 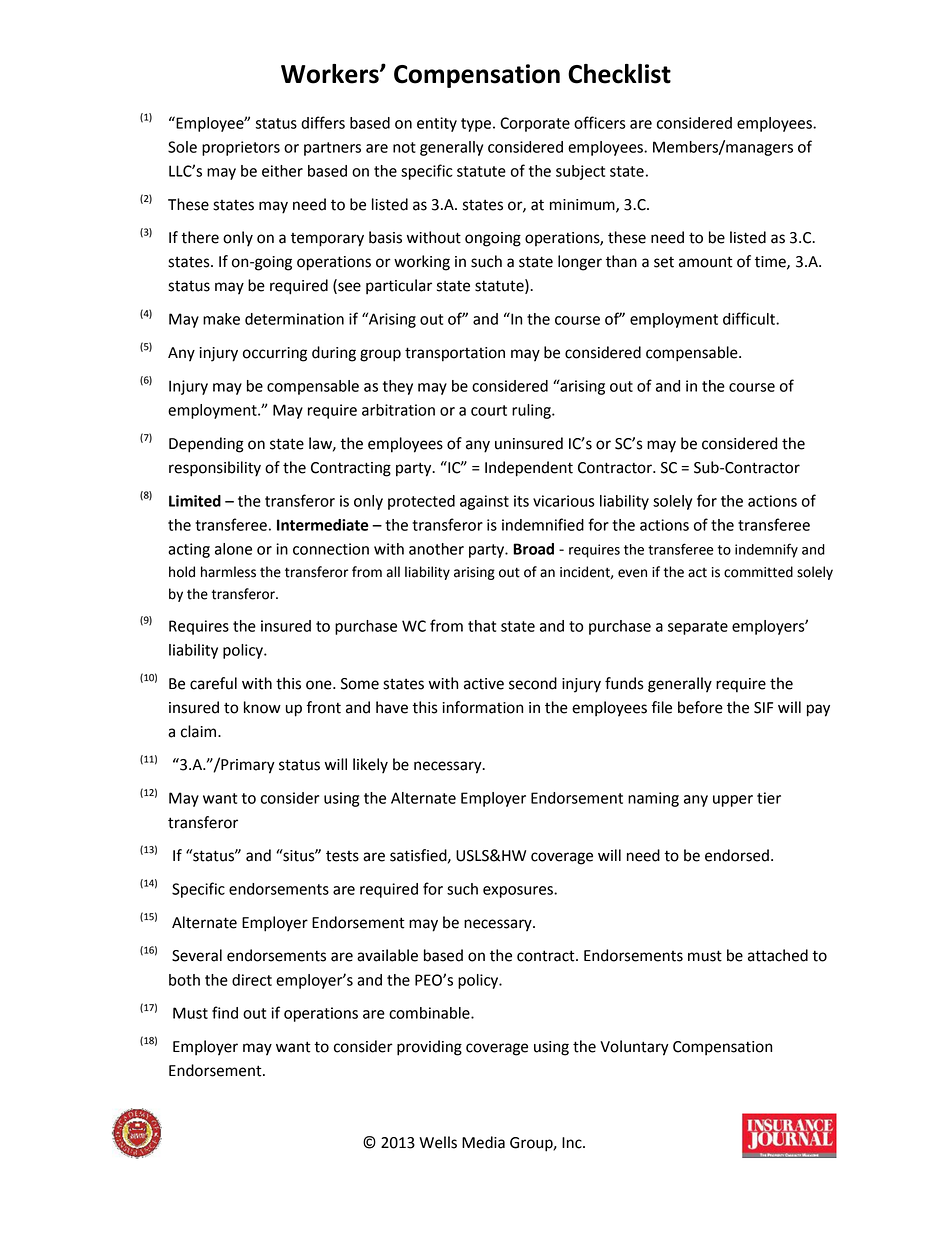 What do you see at coordinates (619, 74) in the screenshot?
I see `Checklist` at bounding box center [619, 74].
